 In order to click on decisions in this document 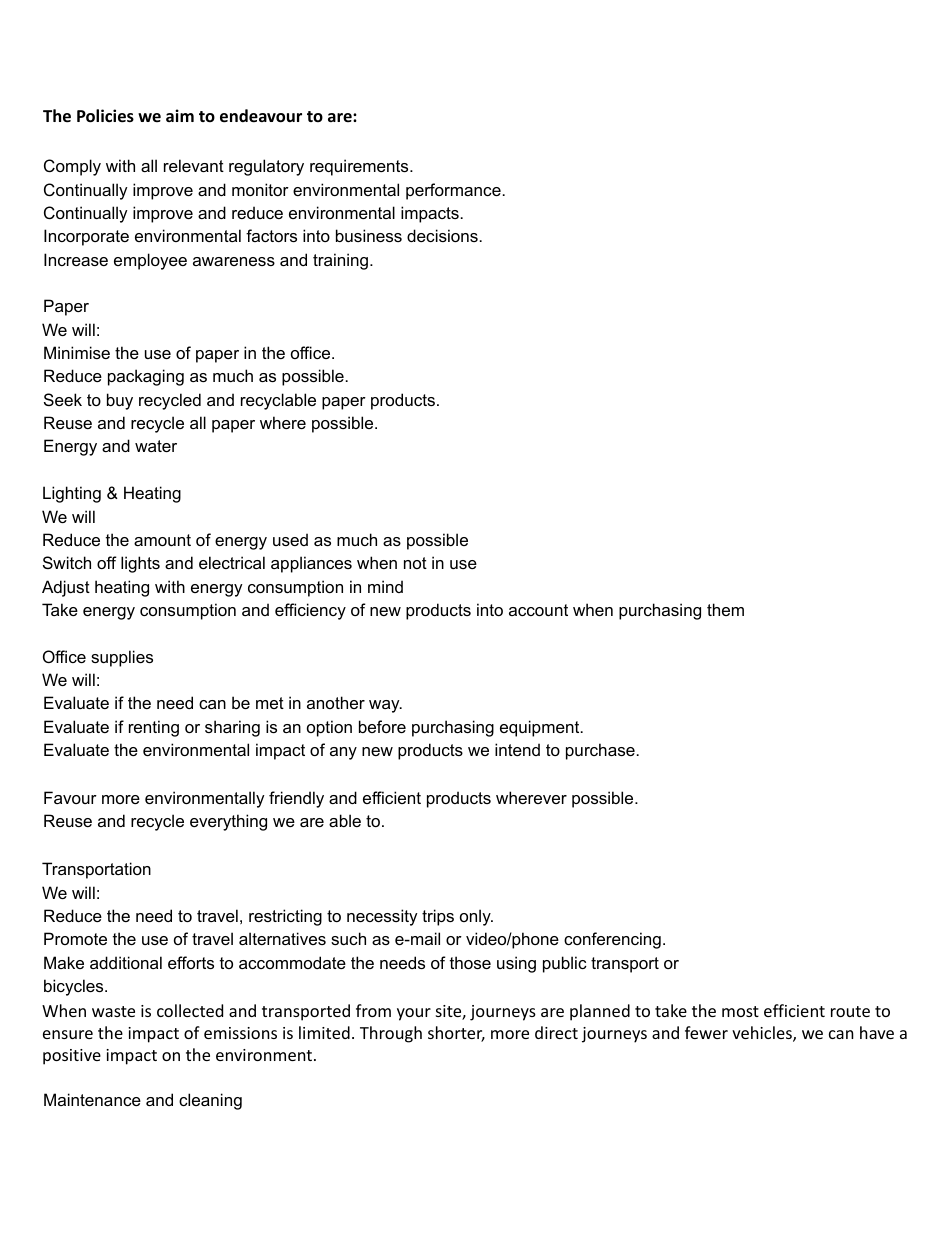, I will do `click(442, 235)`.
